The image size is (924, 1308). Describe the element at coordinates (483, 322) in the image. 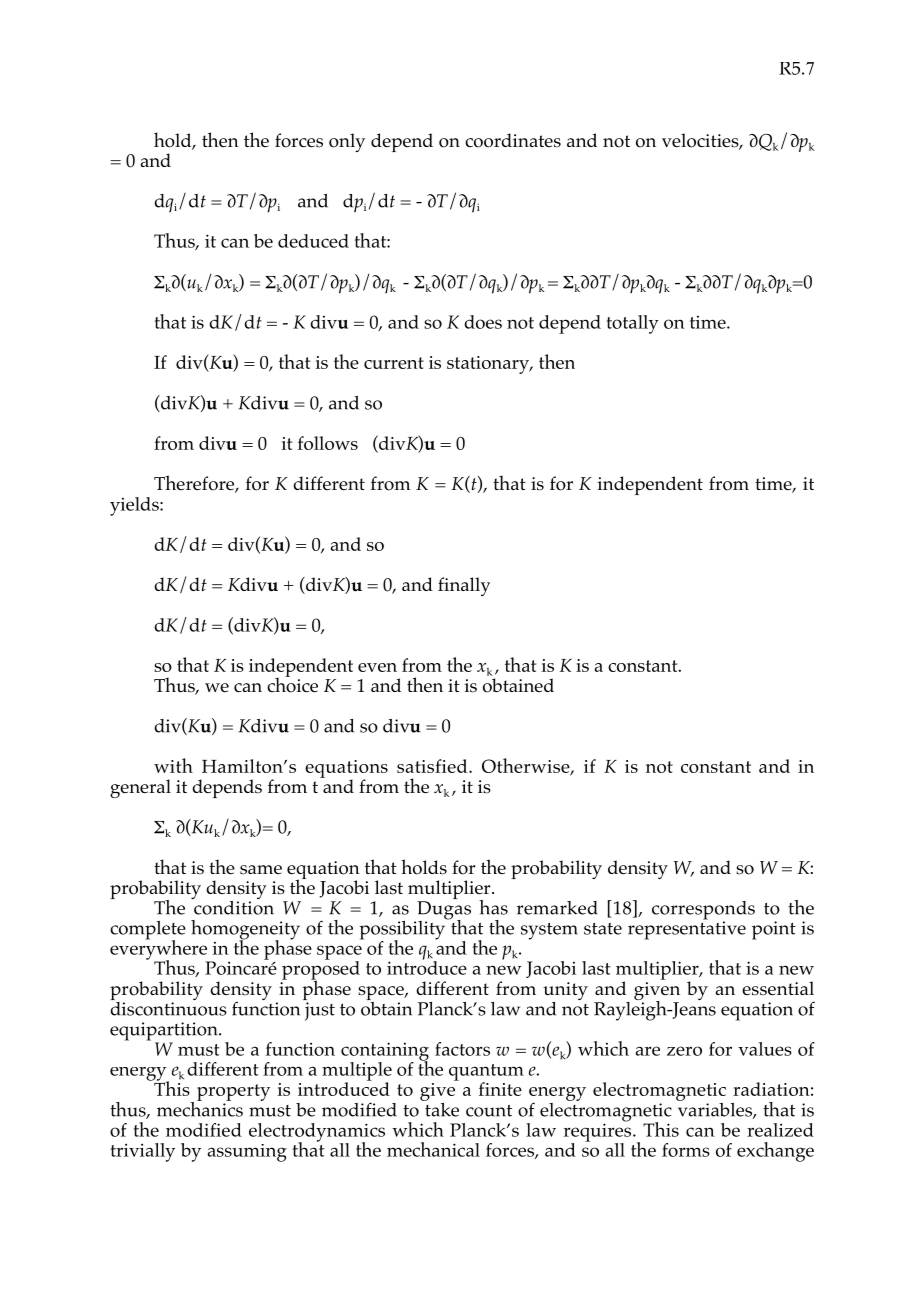

I see `does` at that location.
